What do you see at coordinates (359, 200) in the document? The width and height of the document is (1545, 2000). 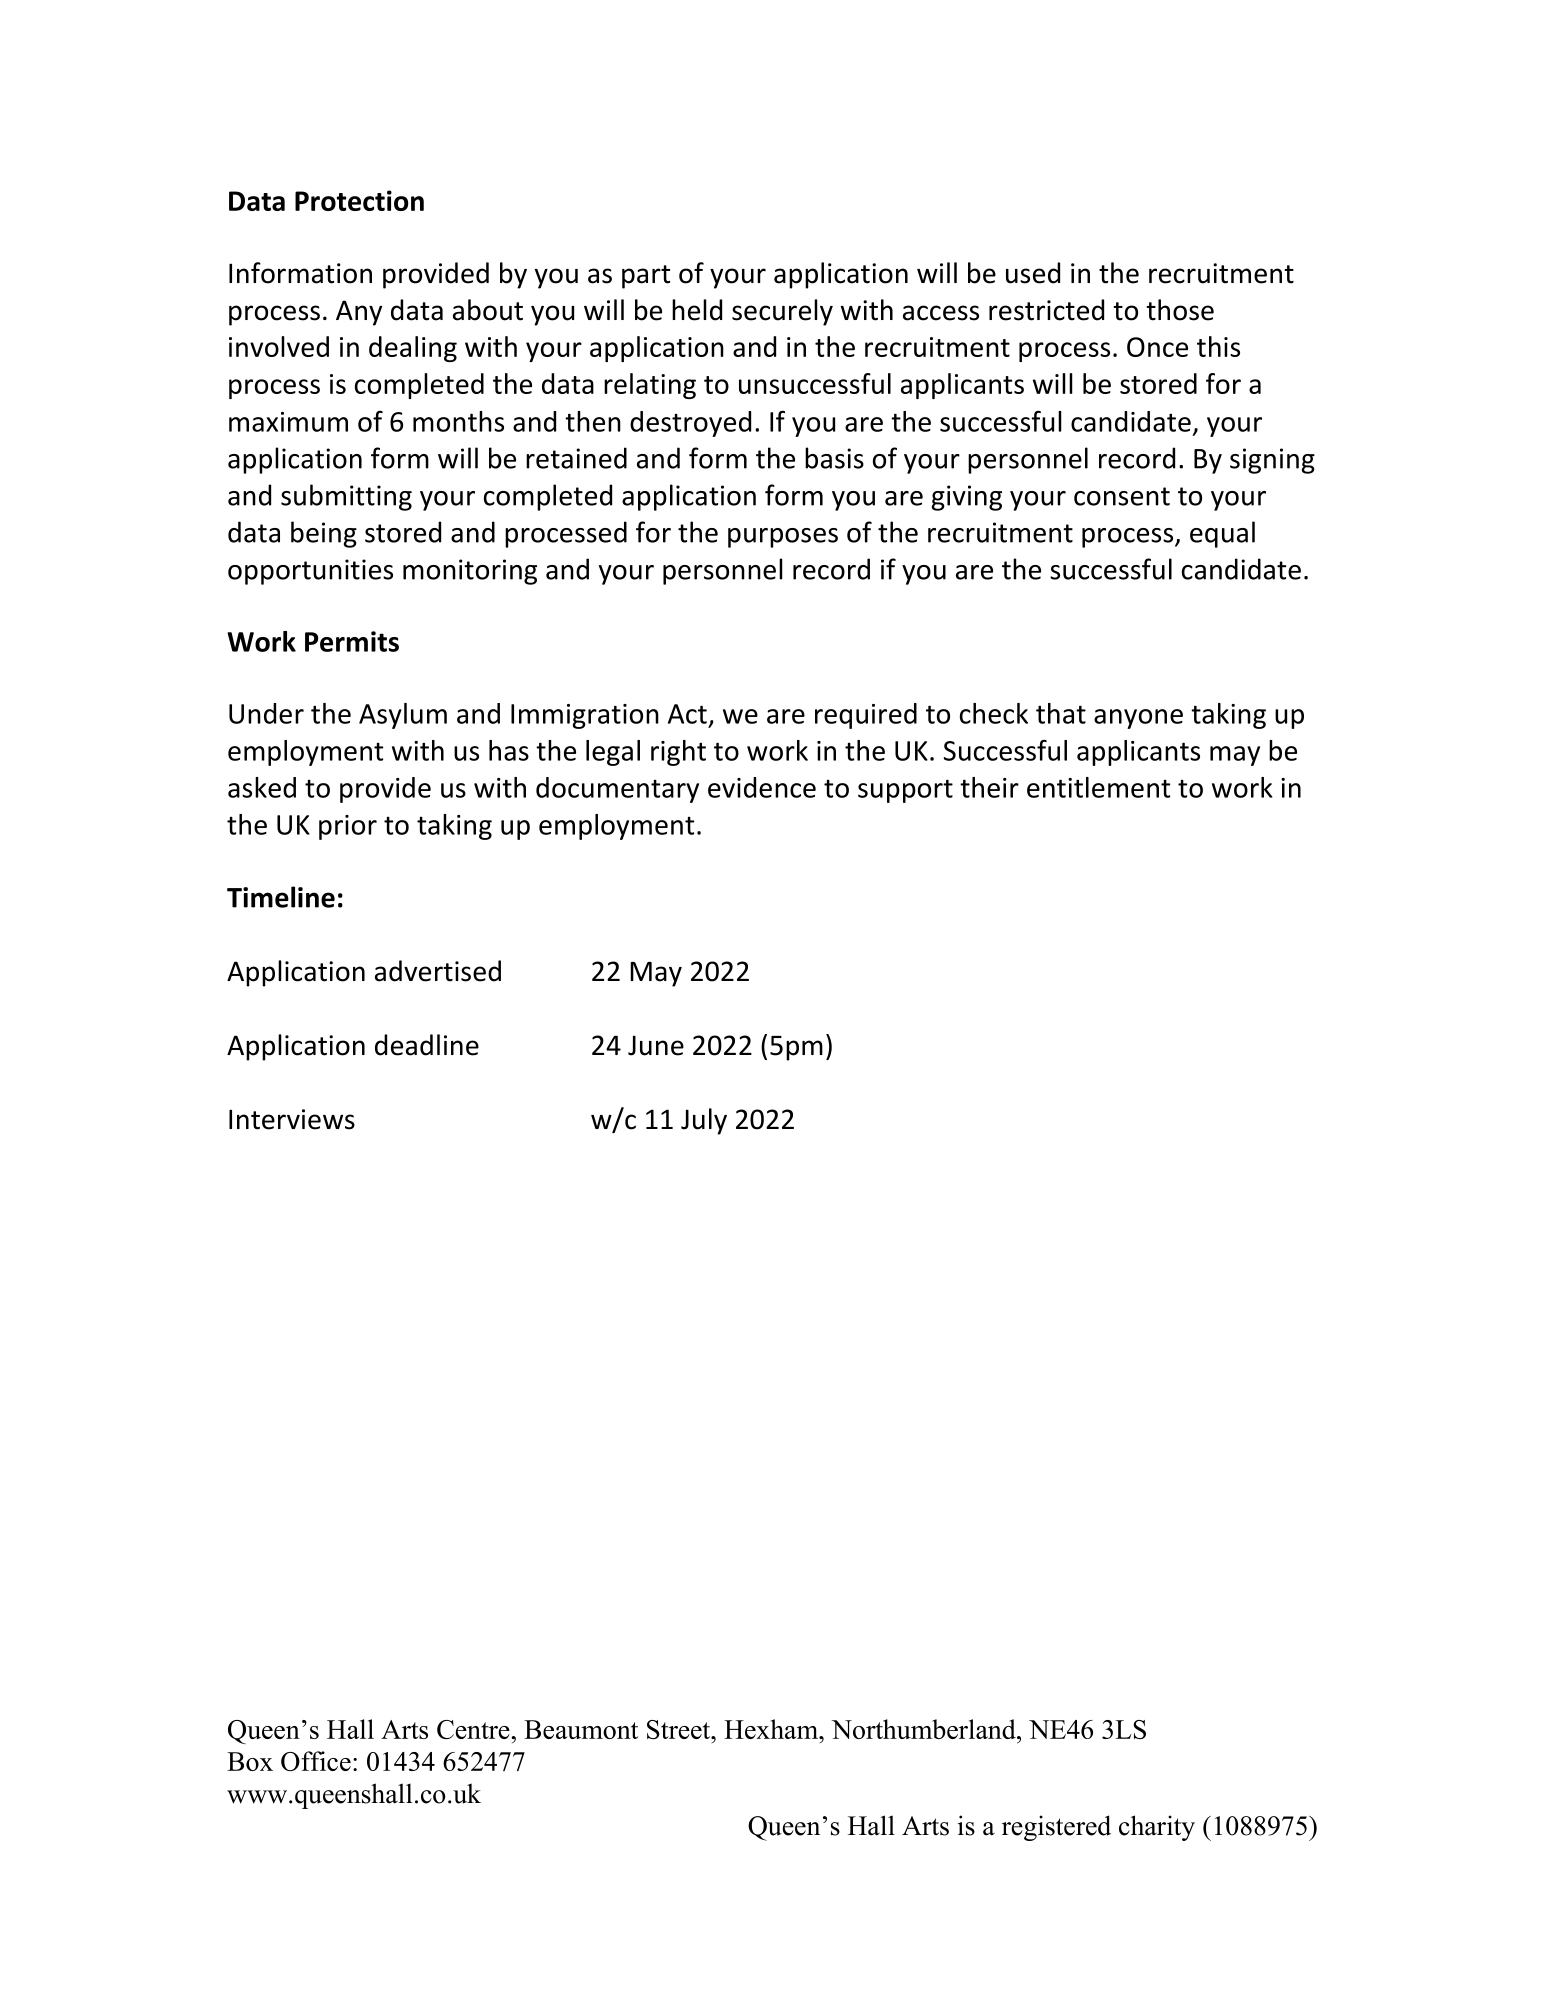 I see `Protection` at bounding box center [359, 200].
